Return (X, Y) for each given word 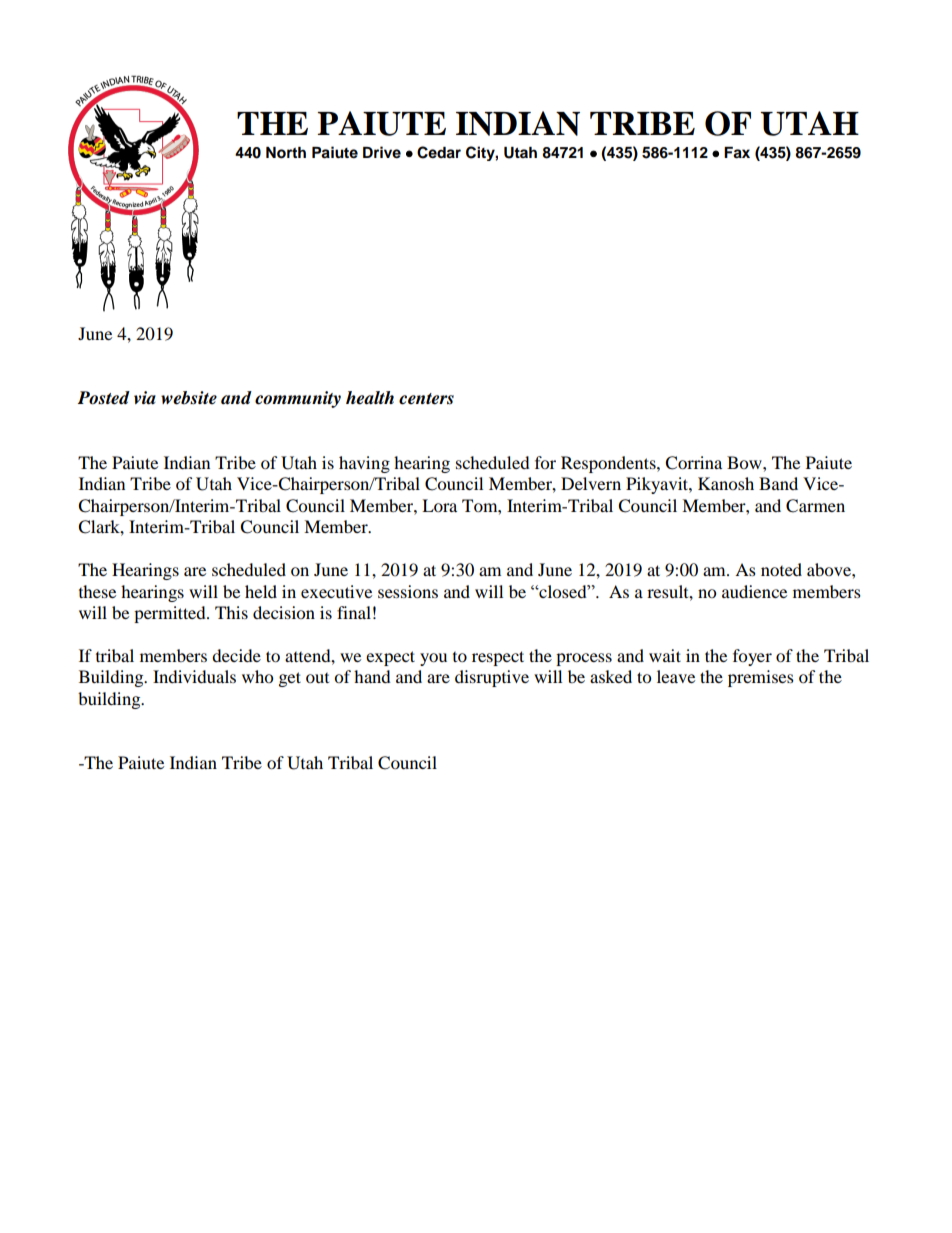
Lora (439, 505)
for (545, 462)
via (145, 398)
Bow (745, 462)
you (433, 659)
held (261, 591)
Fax (737, 153)
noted (781, 569)
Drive (382, 152)
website (189, 398)
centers (426, 399)
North (286, 153)
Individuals (194, 676)
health (370, 398)
